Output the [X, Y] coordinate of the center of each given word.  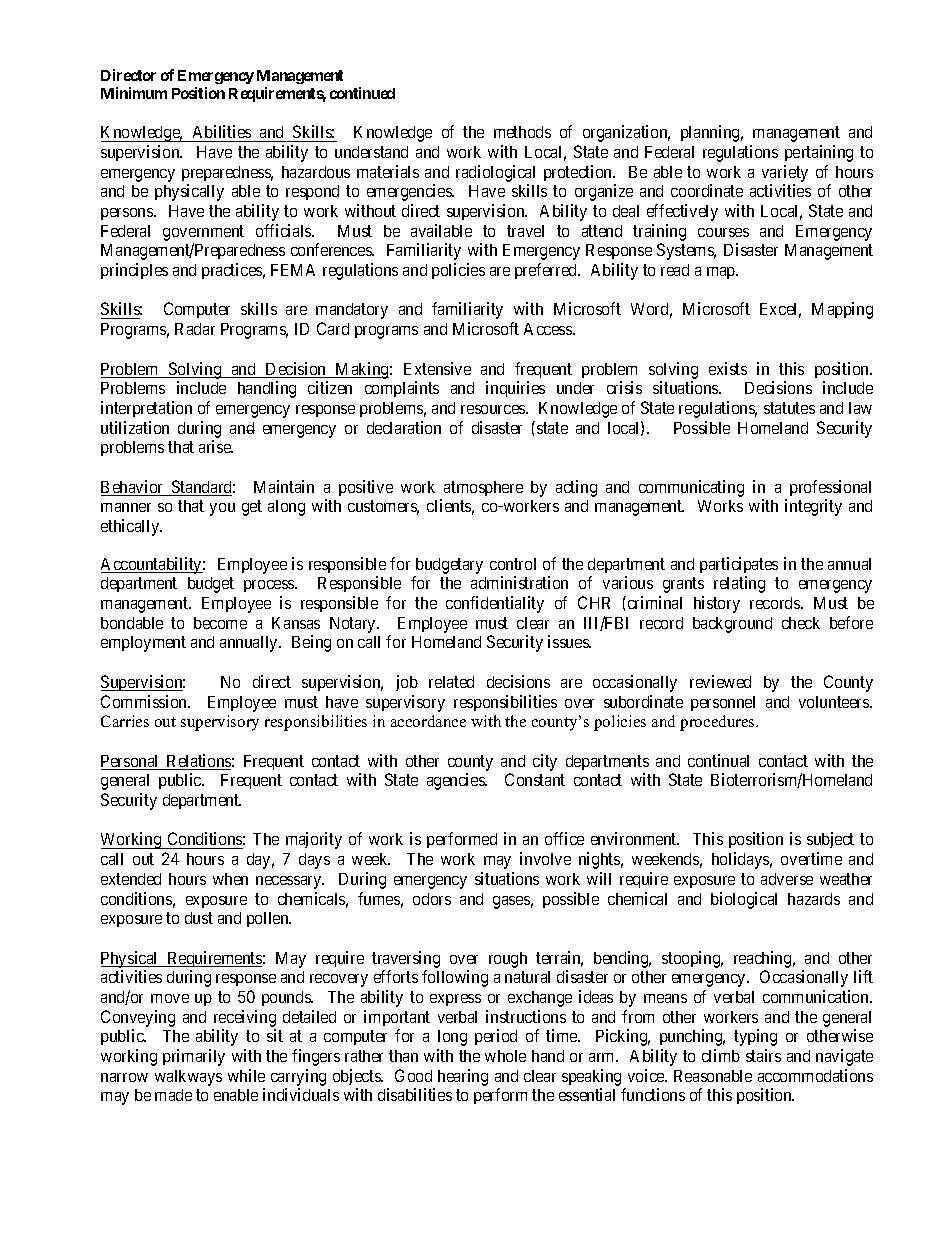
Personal [131, 762]
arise [216, 446]
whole [505, 1056]
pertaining [819, 153]
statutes [789, 408]
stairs [763, 1055]
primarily [194, 1057]
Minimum [134, 93]
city [545, 762]
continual [718, 760]
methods [522, 132]
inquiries [515, 389]
